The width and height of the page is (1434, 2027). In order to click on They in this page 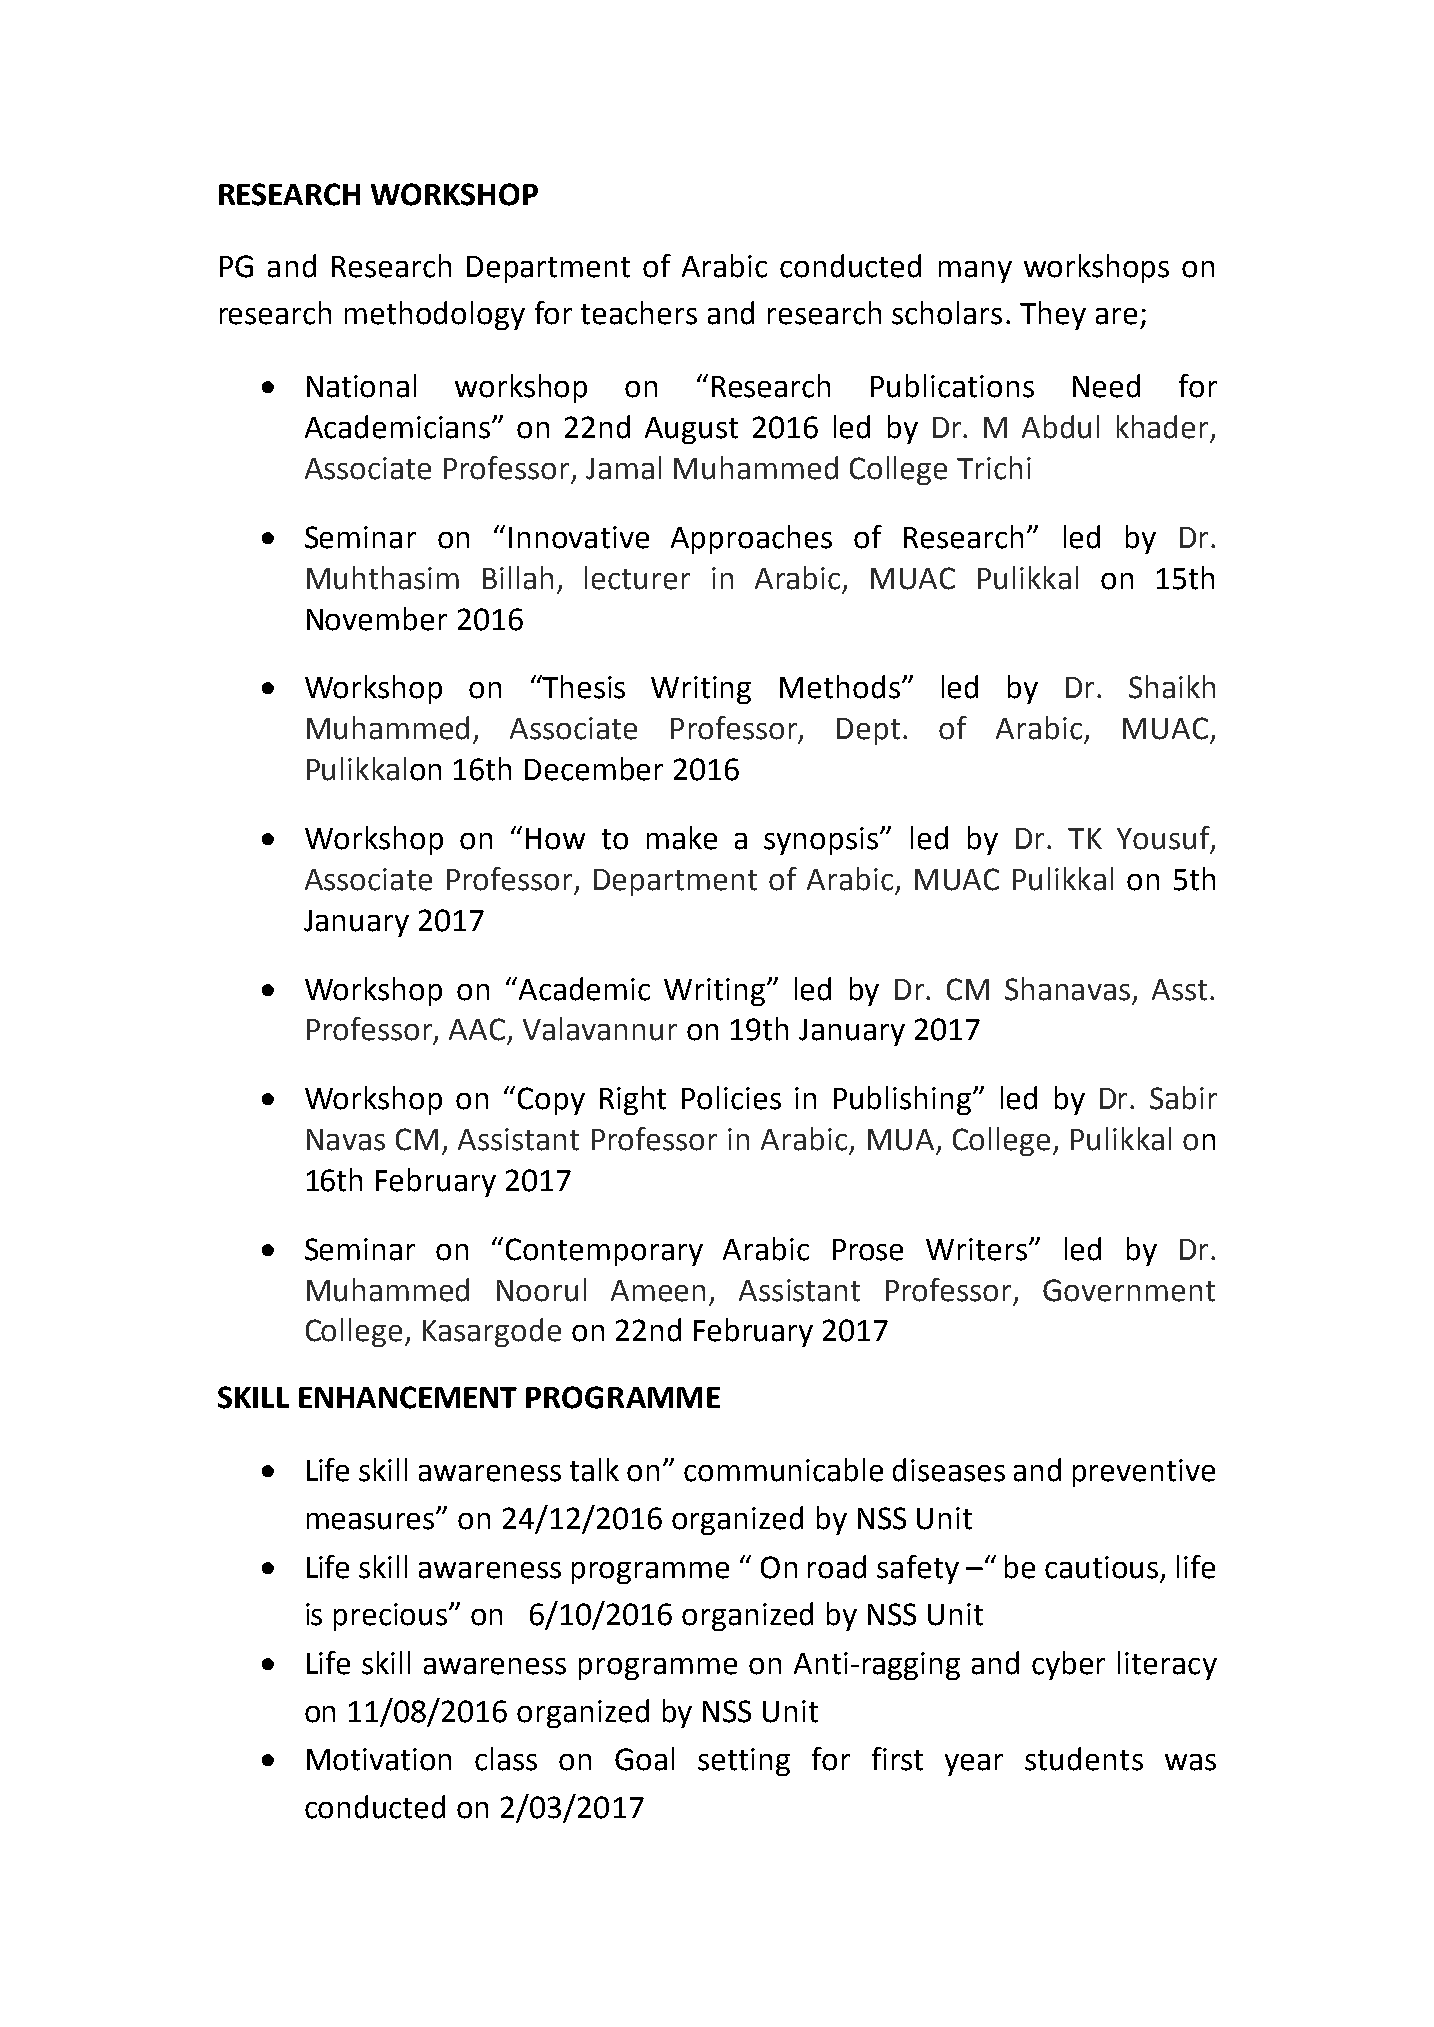, I will do `click(1053, 315)`.
